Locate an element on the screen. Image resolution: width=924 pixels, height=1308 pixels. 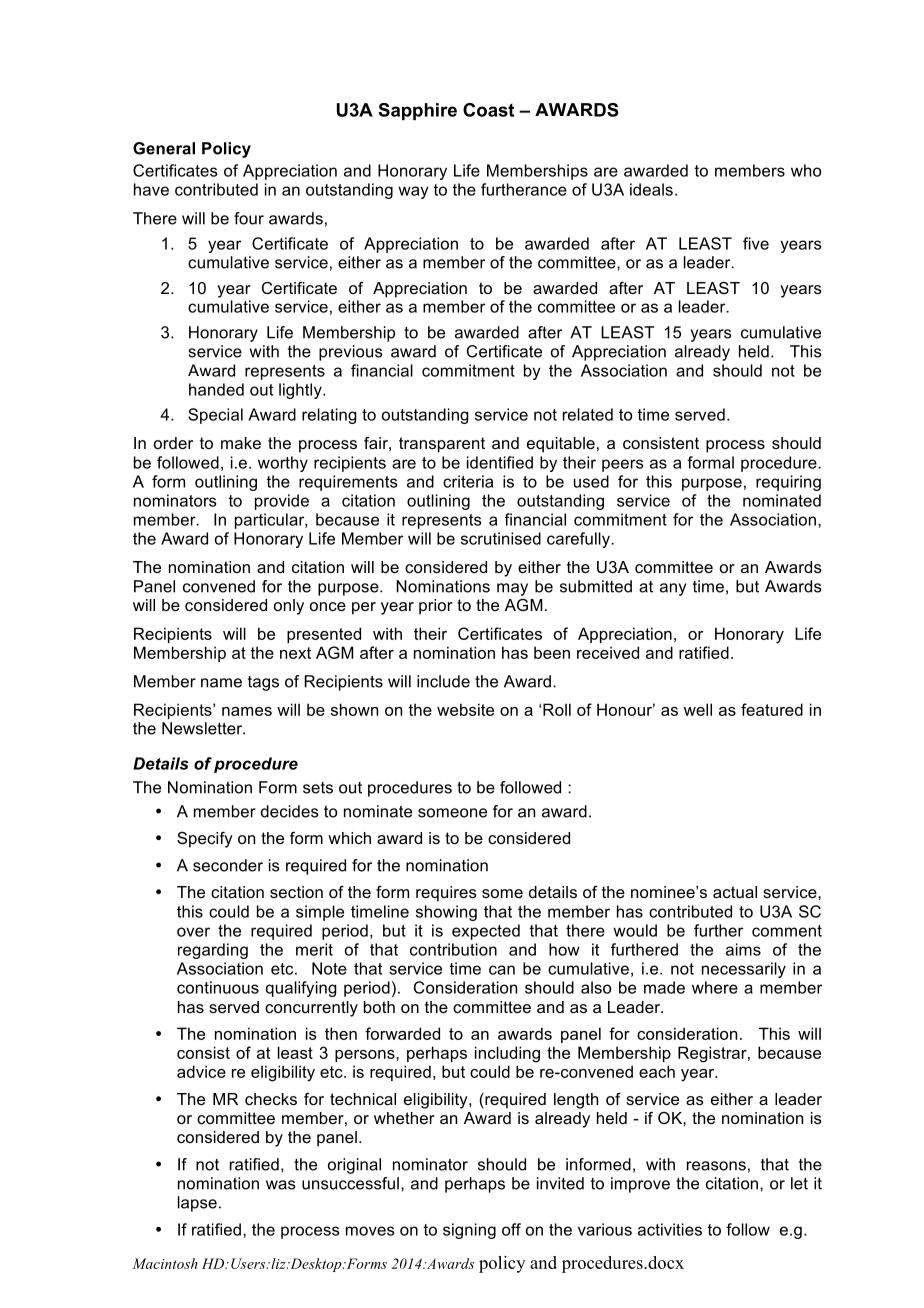
requires is located at coordinates (446, 894).
